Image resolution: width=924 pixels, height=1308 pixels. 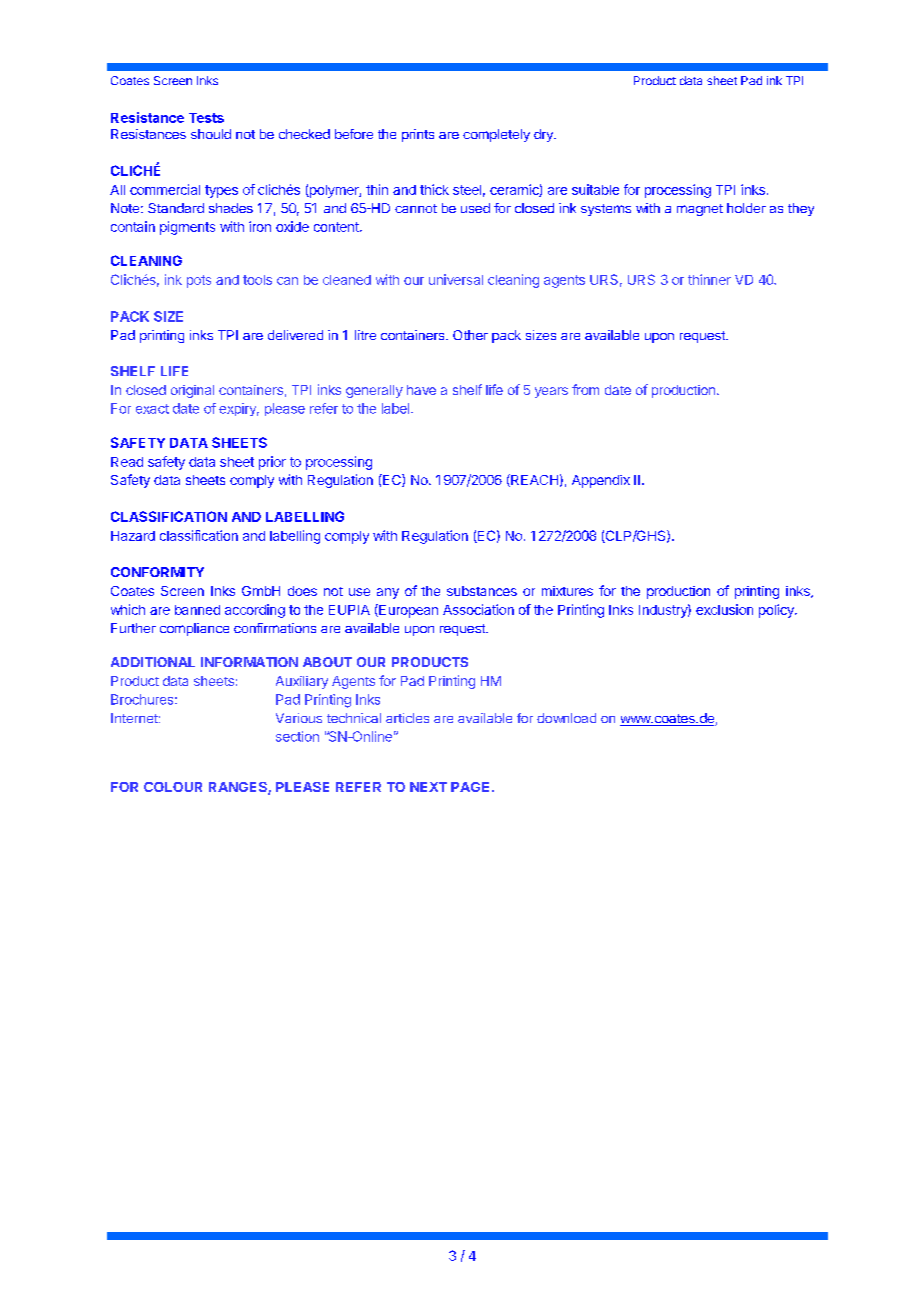 What do you see at coordinates (470, 787) in the page?
I see `PAGE` at bounding box center [470, 787].
